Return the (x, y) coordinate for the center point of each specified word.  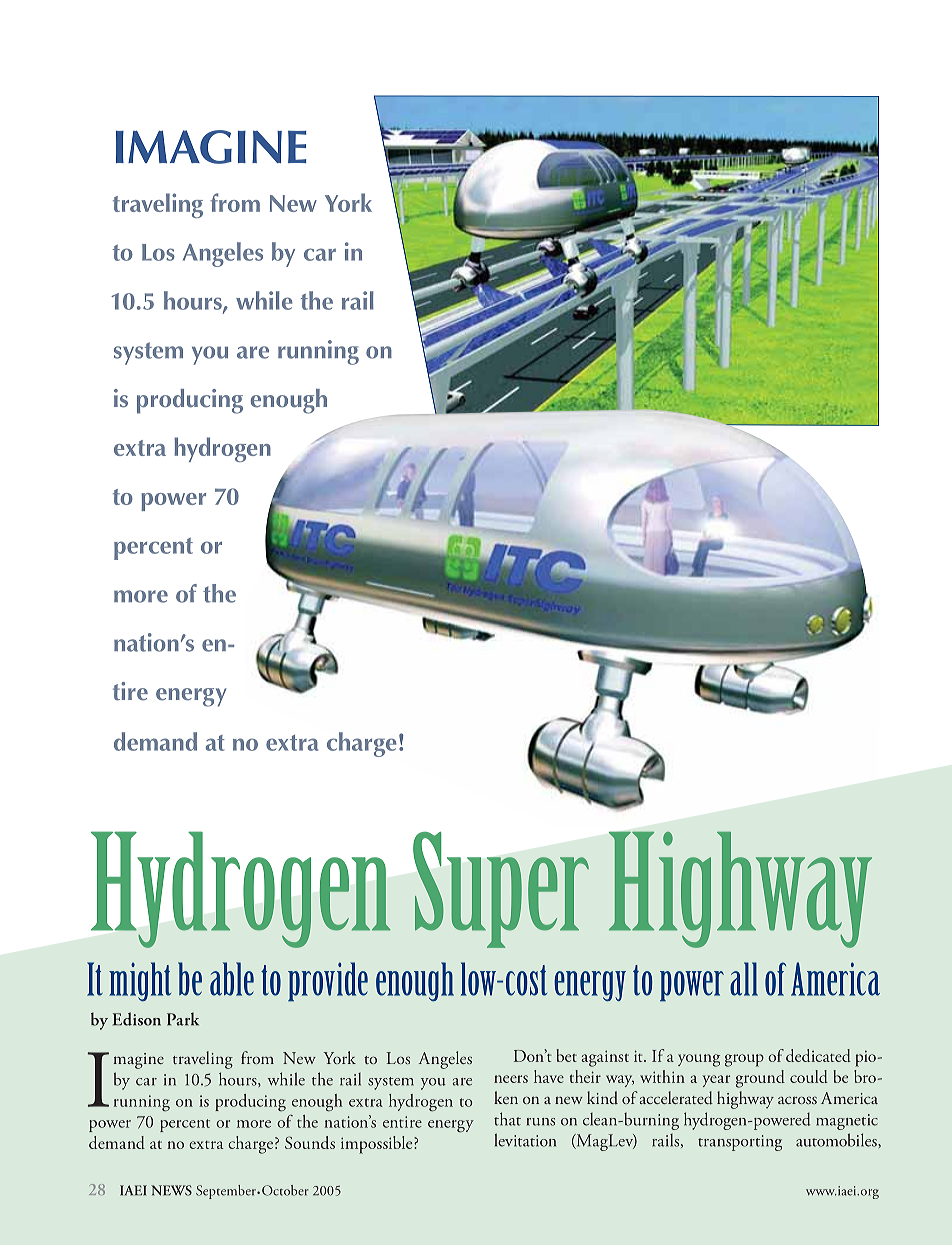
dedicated (818, 1055)
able (232, 979)
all (744, 979)
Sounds (310, 1142)
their (585, 1076)
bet (566, 1055)
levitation (525, 1140)
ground (760, 1079)
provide (328, 981)
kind (602, 1098)
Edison (137, 1019)
